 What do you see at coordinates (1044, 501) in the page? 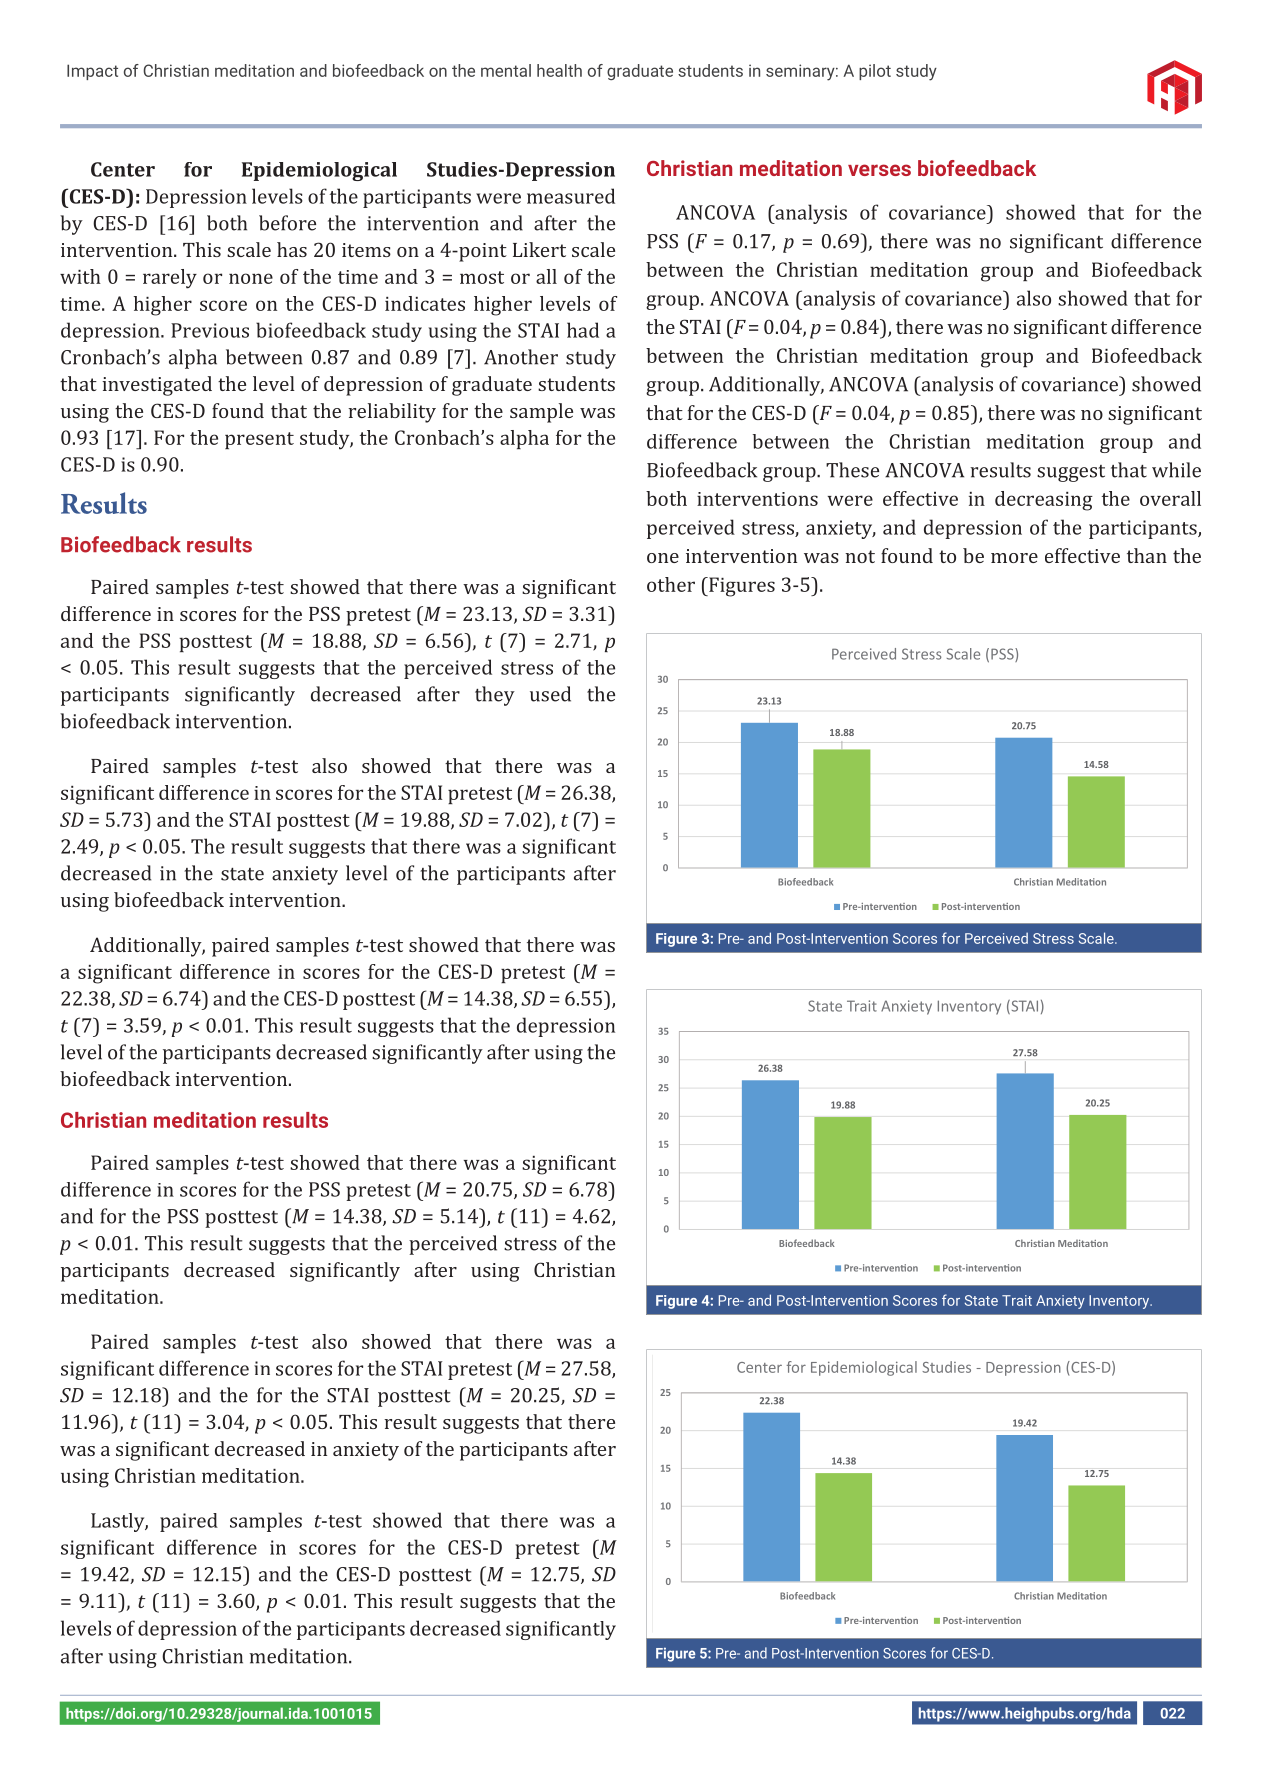
I see `decreasing` at bounding box center [1044, 501].
